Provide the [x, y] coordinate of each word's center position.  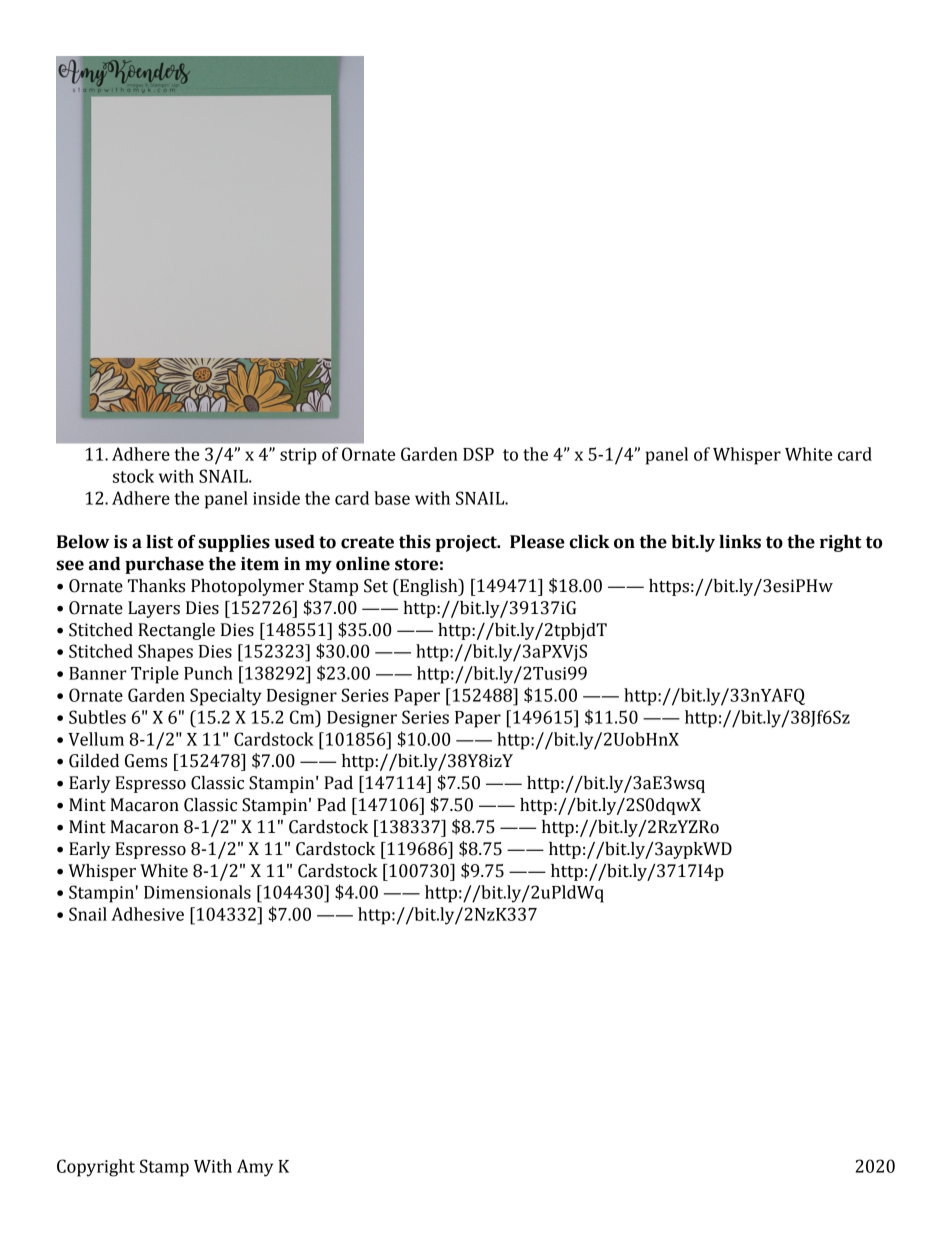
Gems [146, 761]
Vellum [96, 739]
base [392, 498]
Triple [155, 675]
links [740, 542]
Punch [208, 673]
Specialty [226, 697]
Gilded [94, 761]
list [159, 542]
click [590, 542]
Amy [255, 1168]
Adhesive [147, 914]
